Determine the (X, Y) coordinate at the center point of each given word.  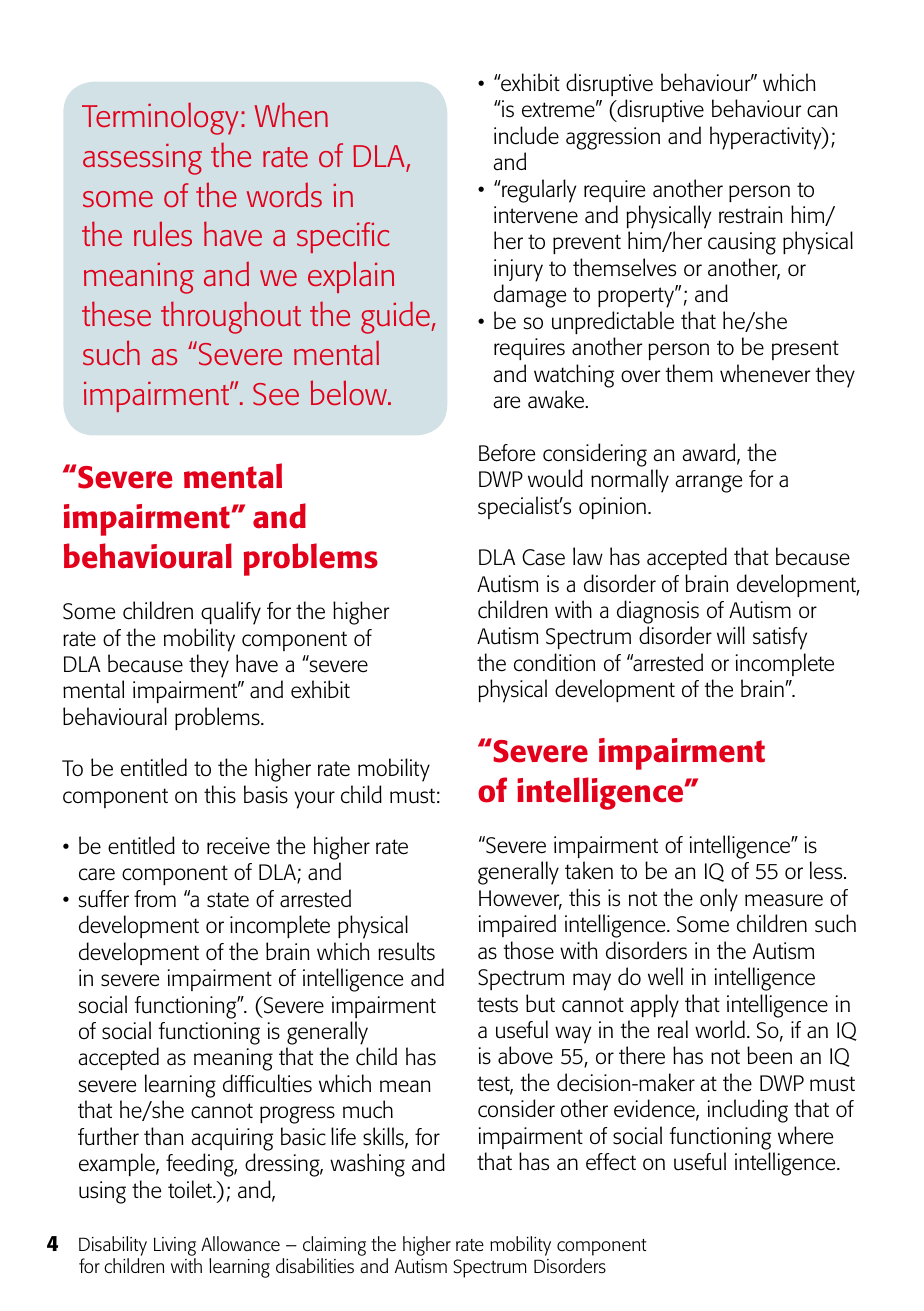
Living (175, 1246)
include (526, 135)
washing (367, 1165)
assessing (142, 159)
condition (554, 662)
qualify (231, 613)
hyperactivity (767, 138)
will (731, 635)
